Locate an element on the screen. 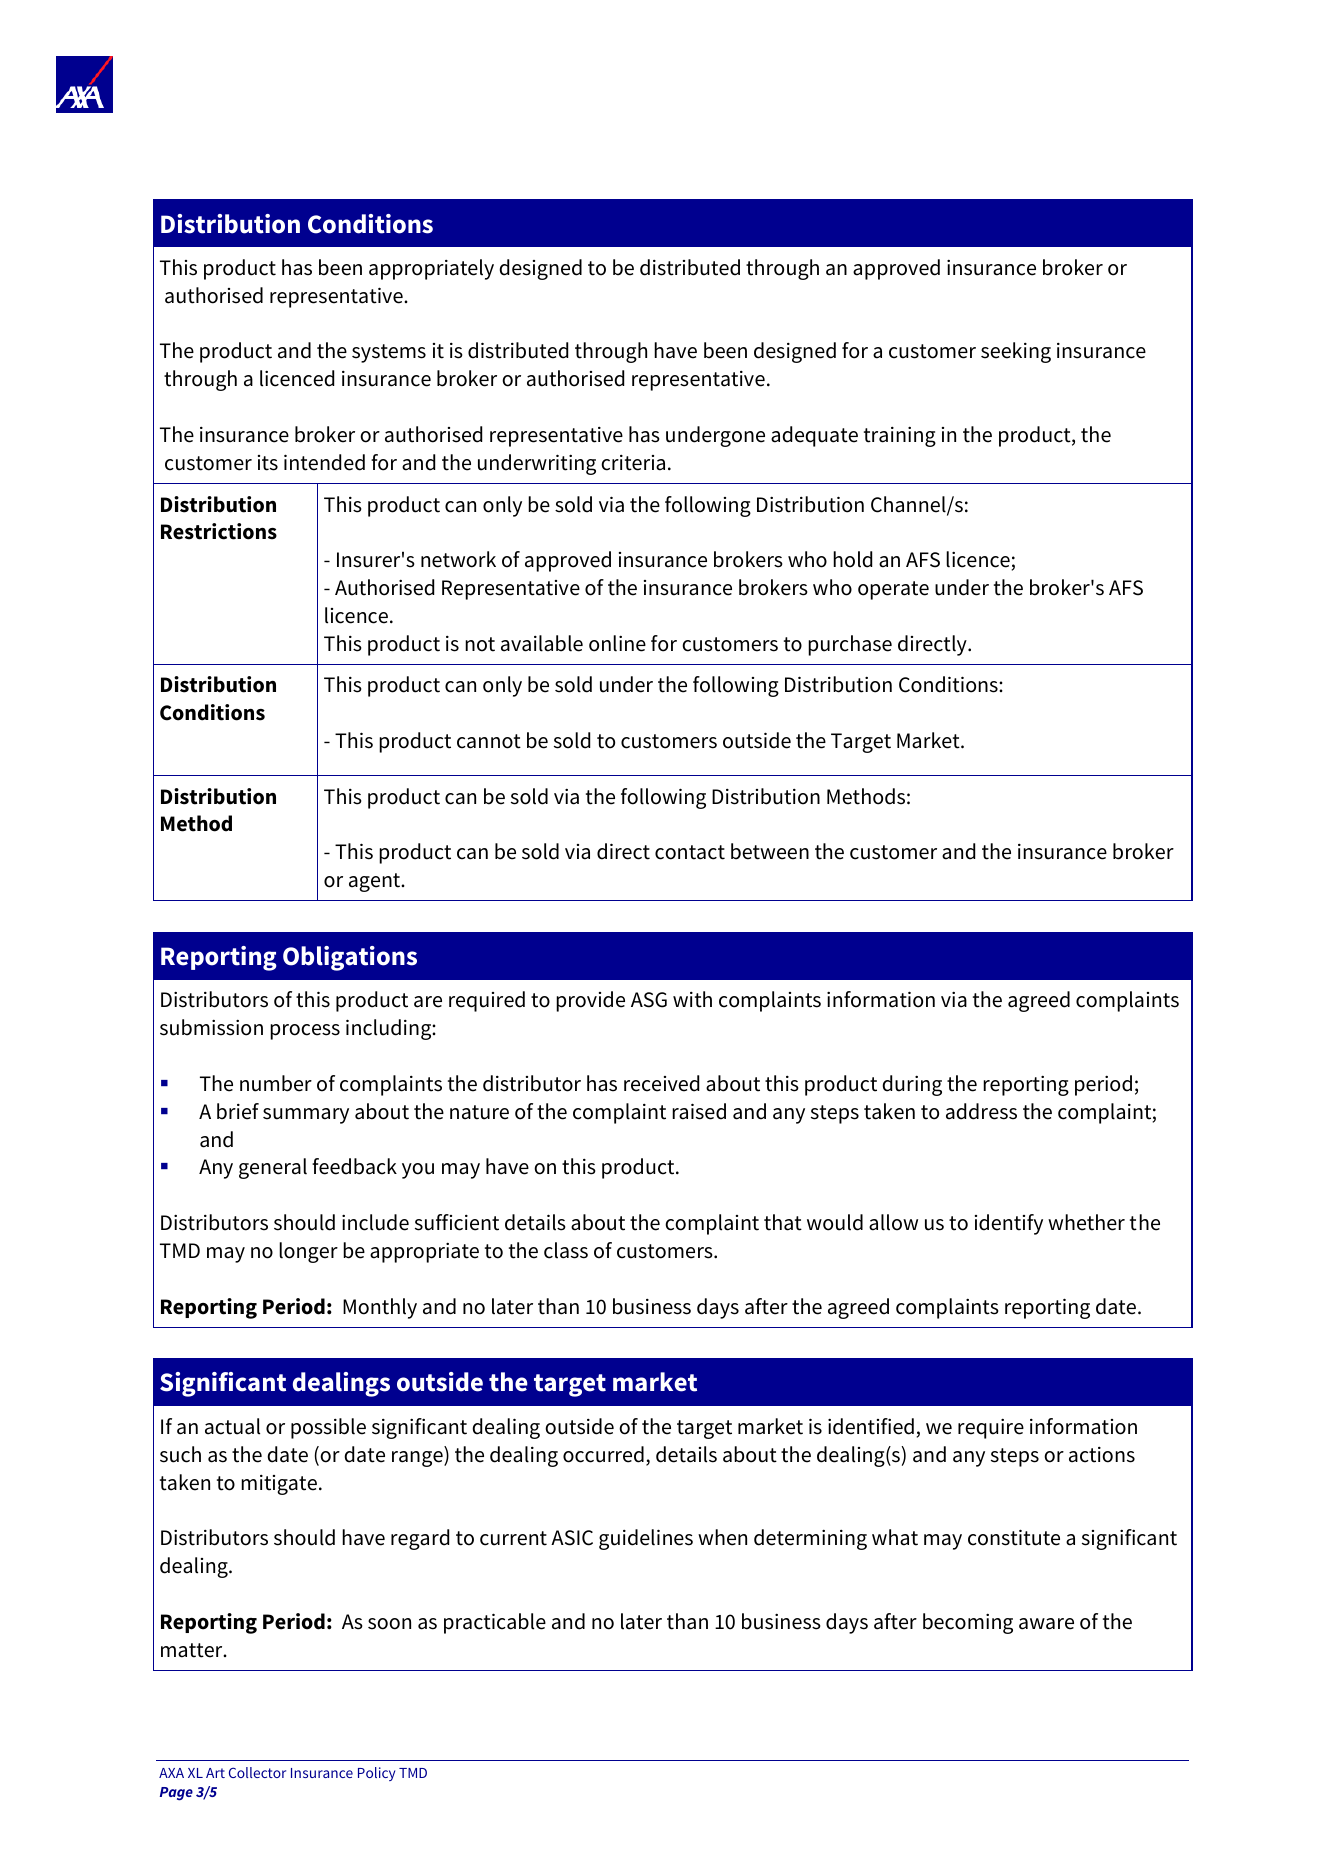 Image resolution: width=1318 pixels, height=1864 pixels. criteria is located at coordinates (633, 463).
